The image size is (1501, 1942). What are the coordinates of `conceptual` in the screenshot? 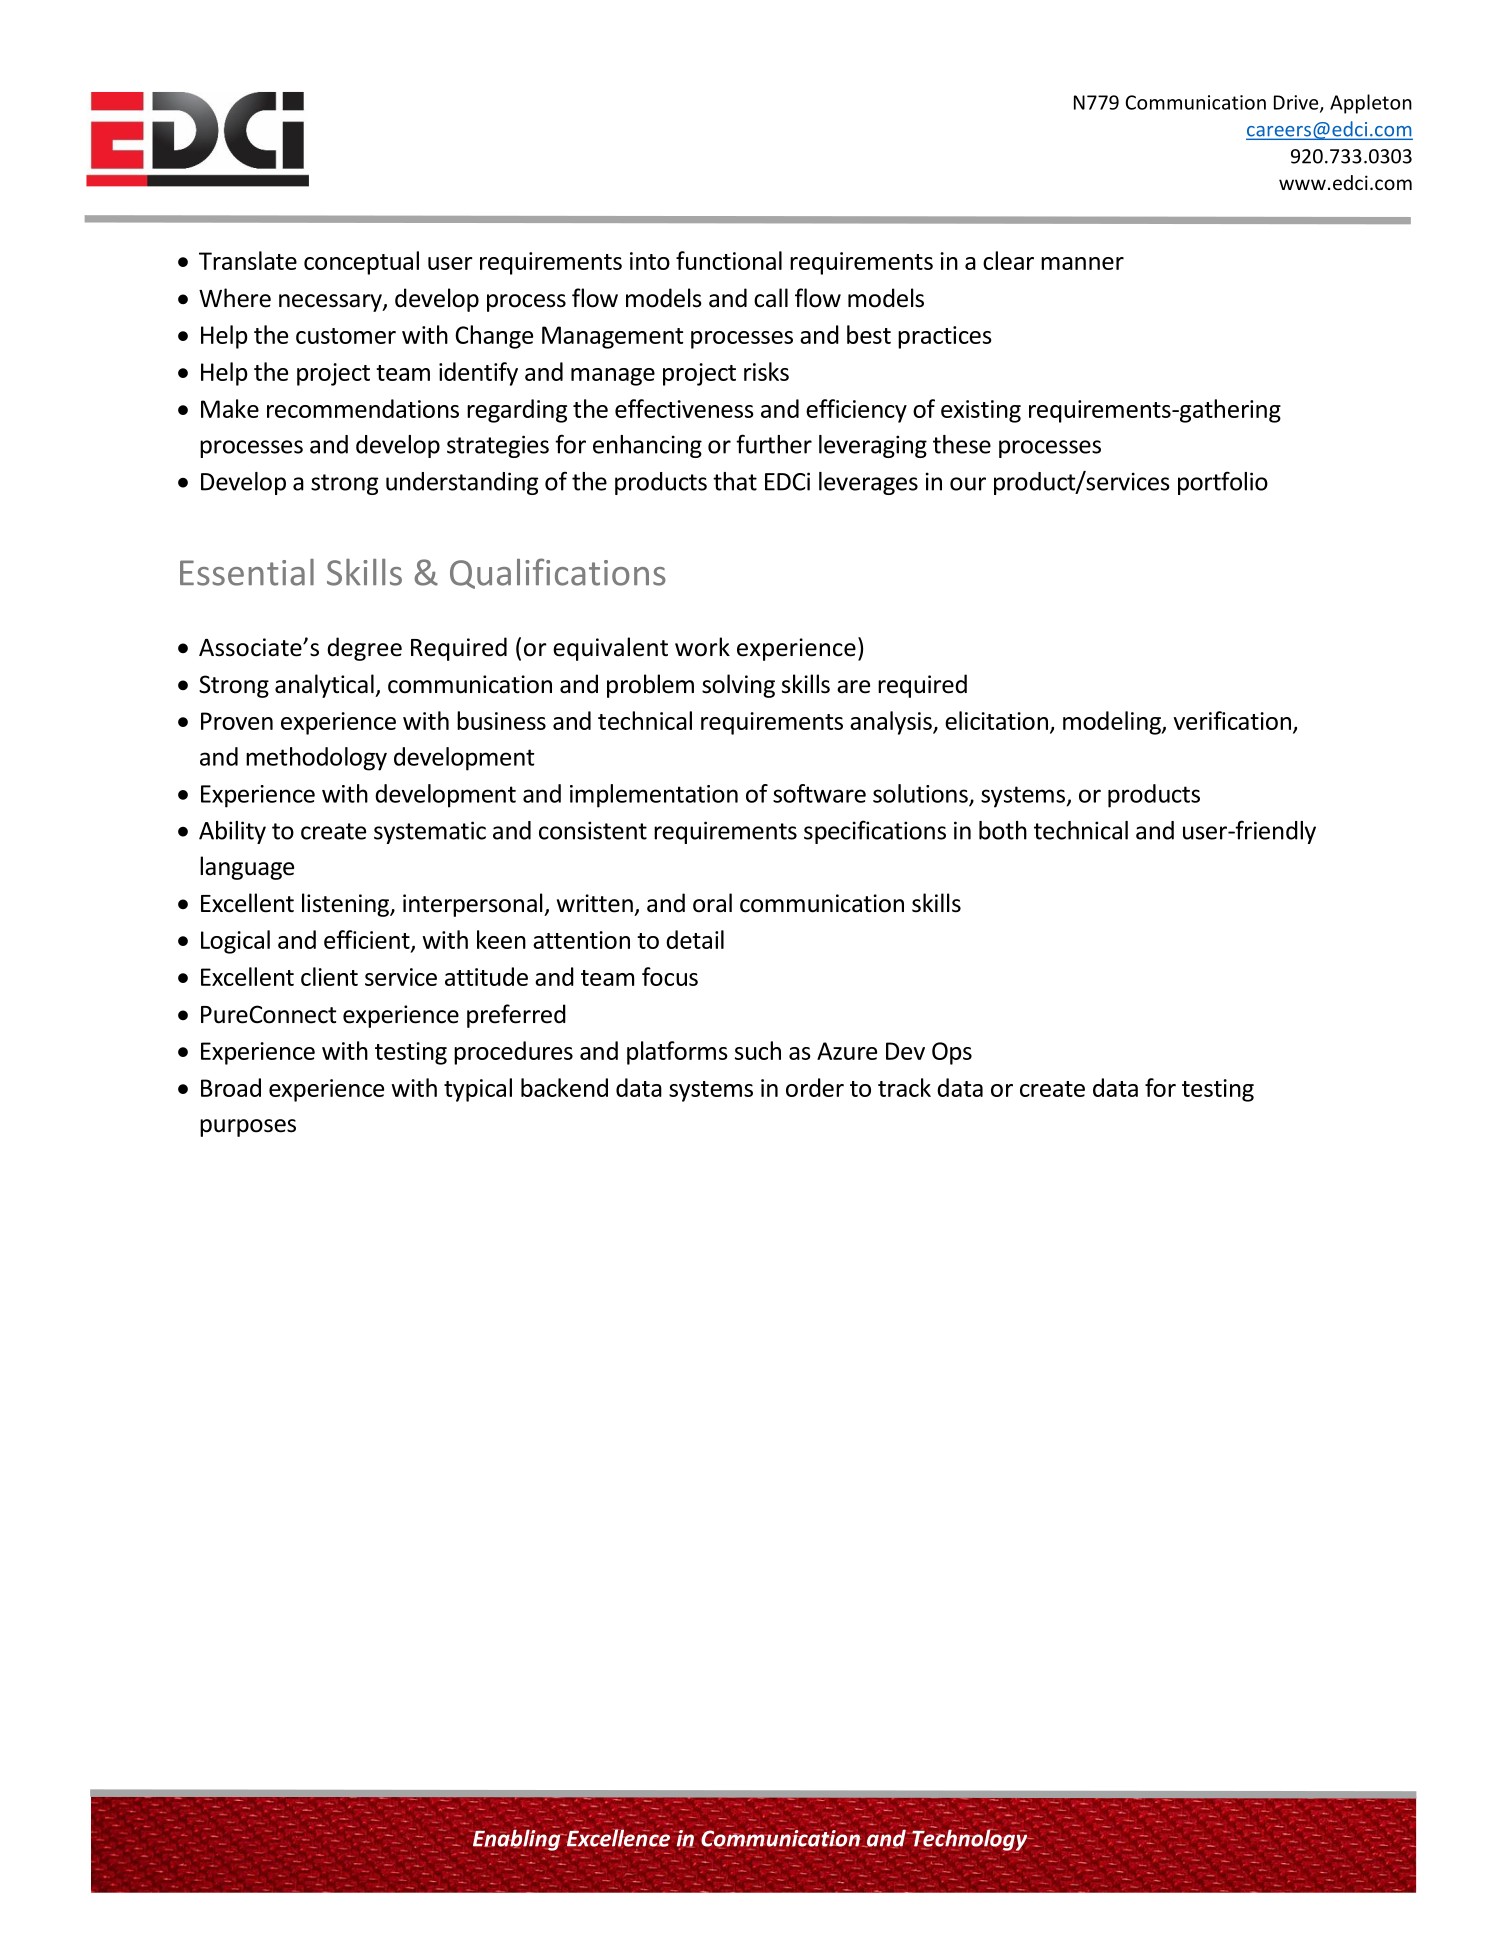 It's located at (361, 263).
